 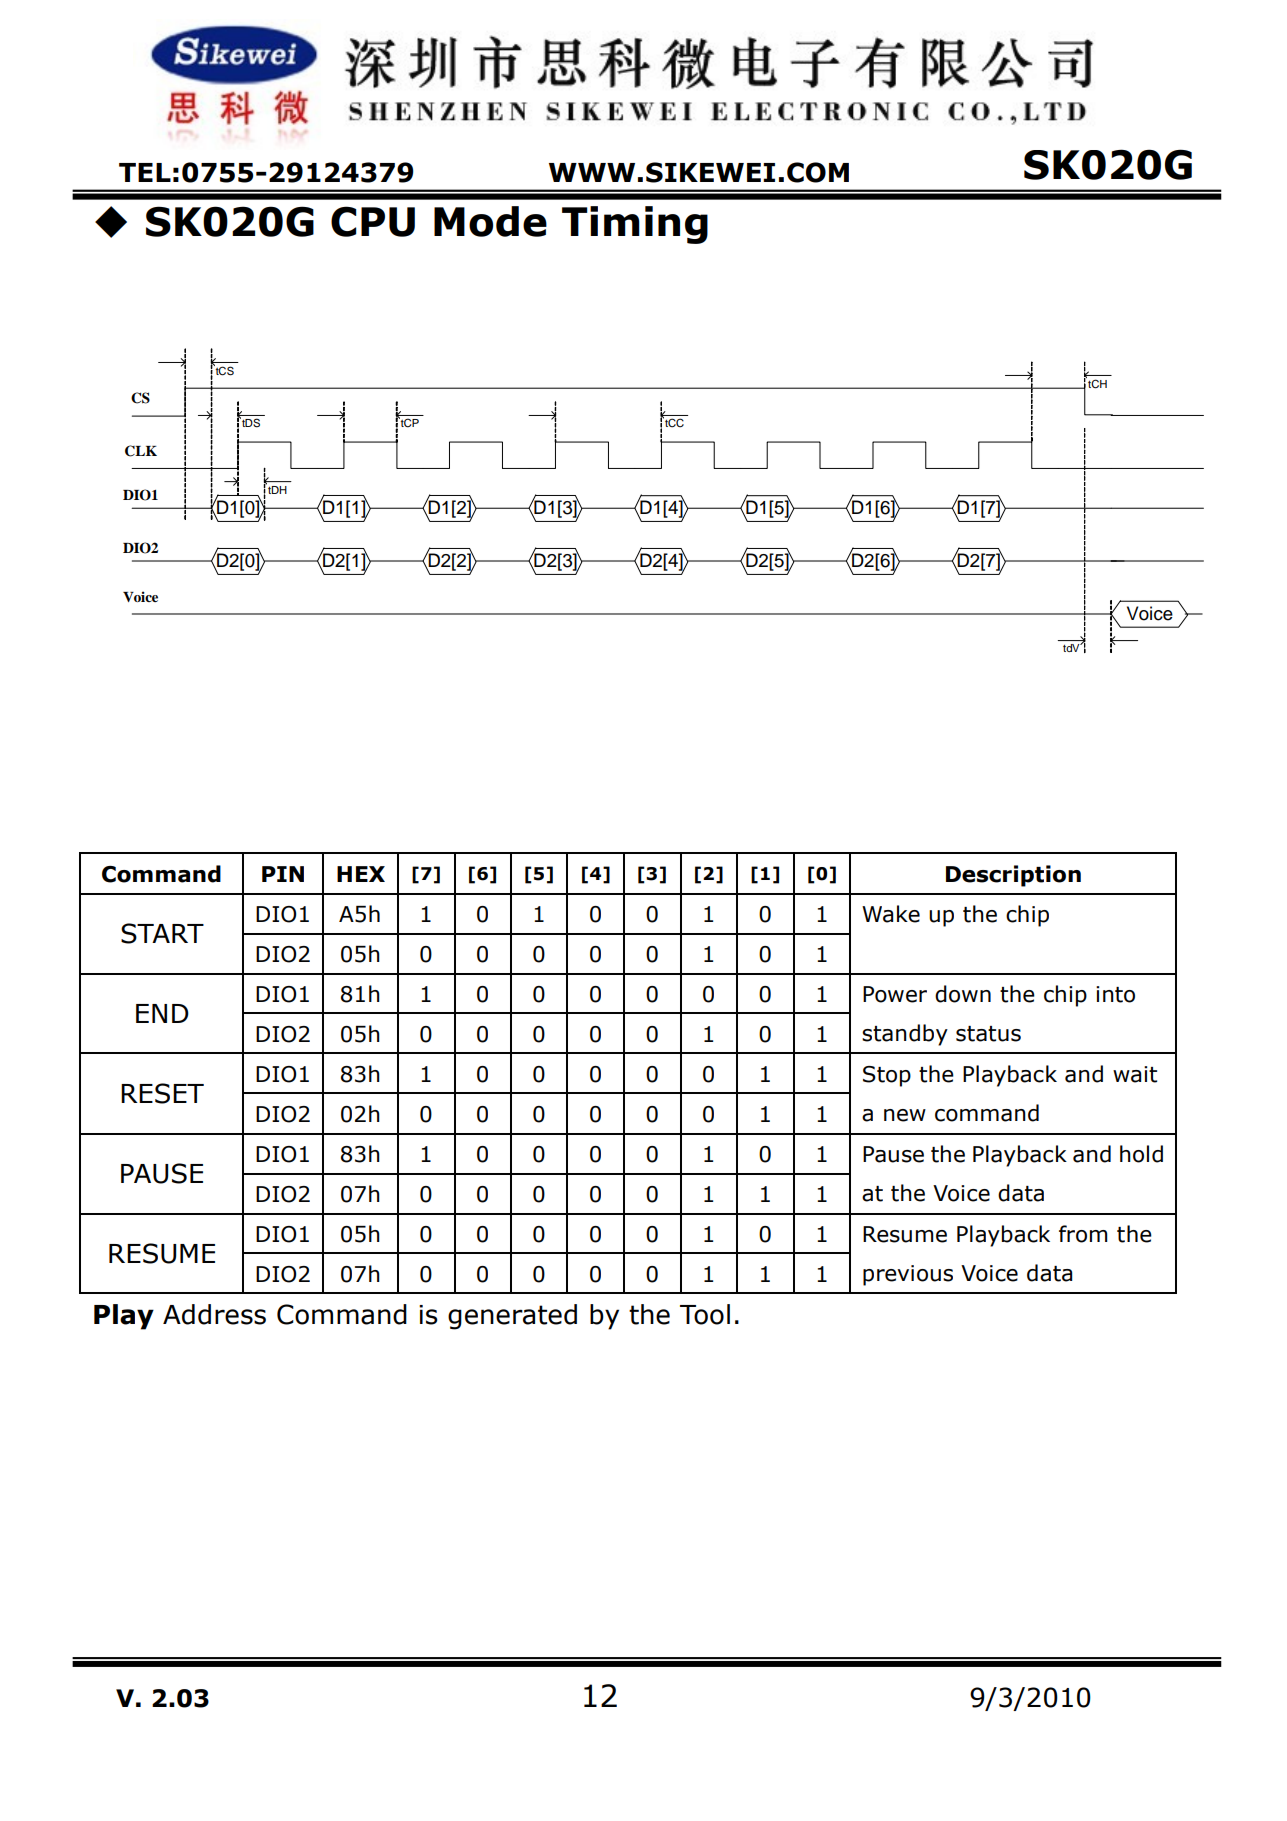 What do you see at coordinates (162, 1013) in the image?
I see `END` at bounding box center [162, 1013].
